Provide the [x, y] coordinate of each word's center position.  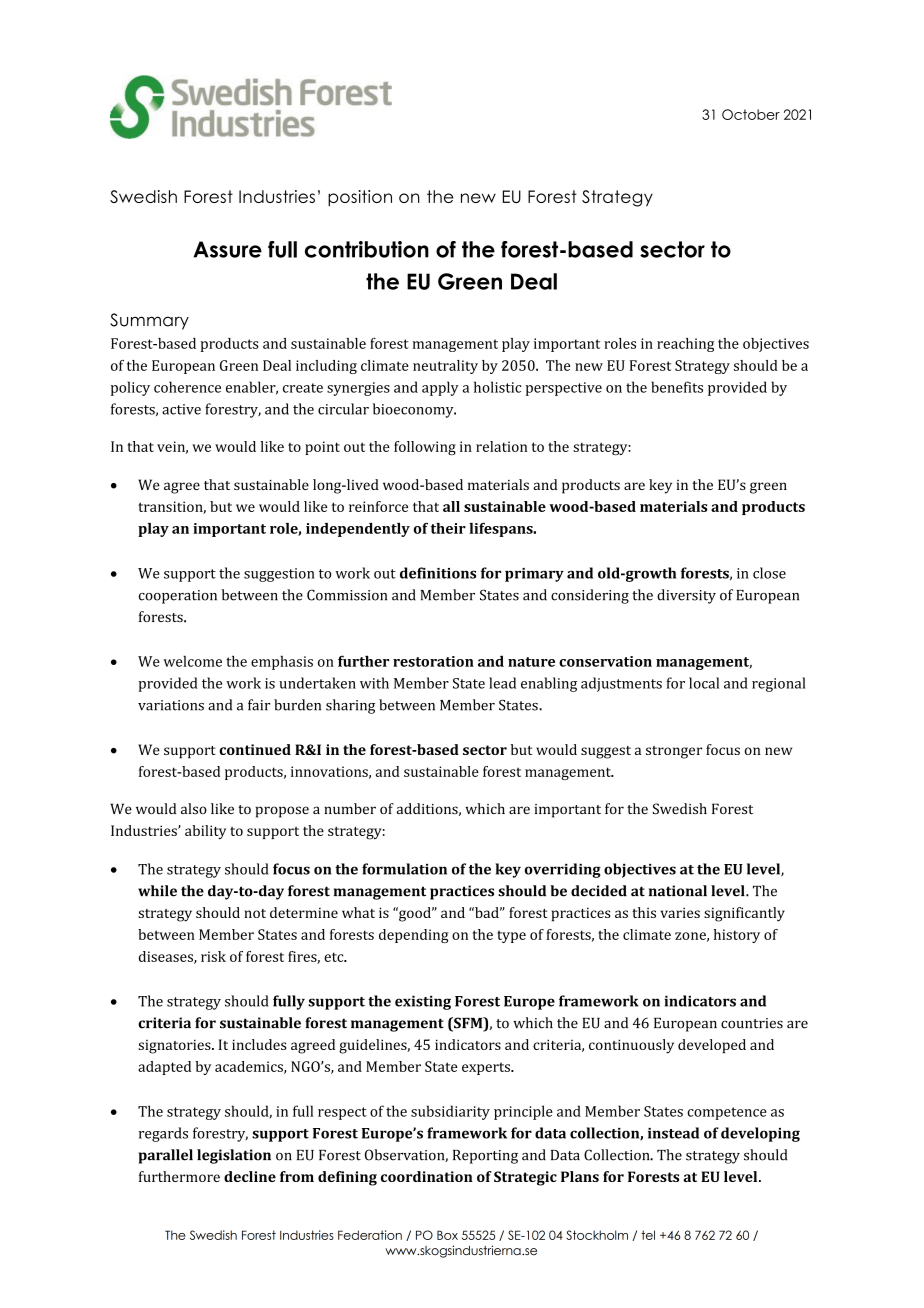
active [181, 409]
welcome [193, 661]
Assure [228, 249]
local [704, 683]
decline [250, 1176]
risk [213, 956]
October [751, 114]
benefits [677, 387]
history [737, 936]
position [360, 198]
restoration [433, 661]
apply [440, 388]
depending [413, 936]
